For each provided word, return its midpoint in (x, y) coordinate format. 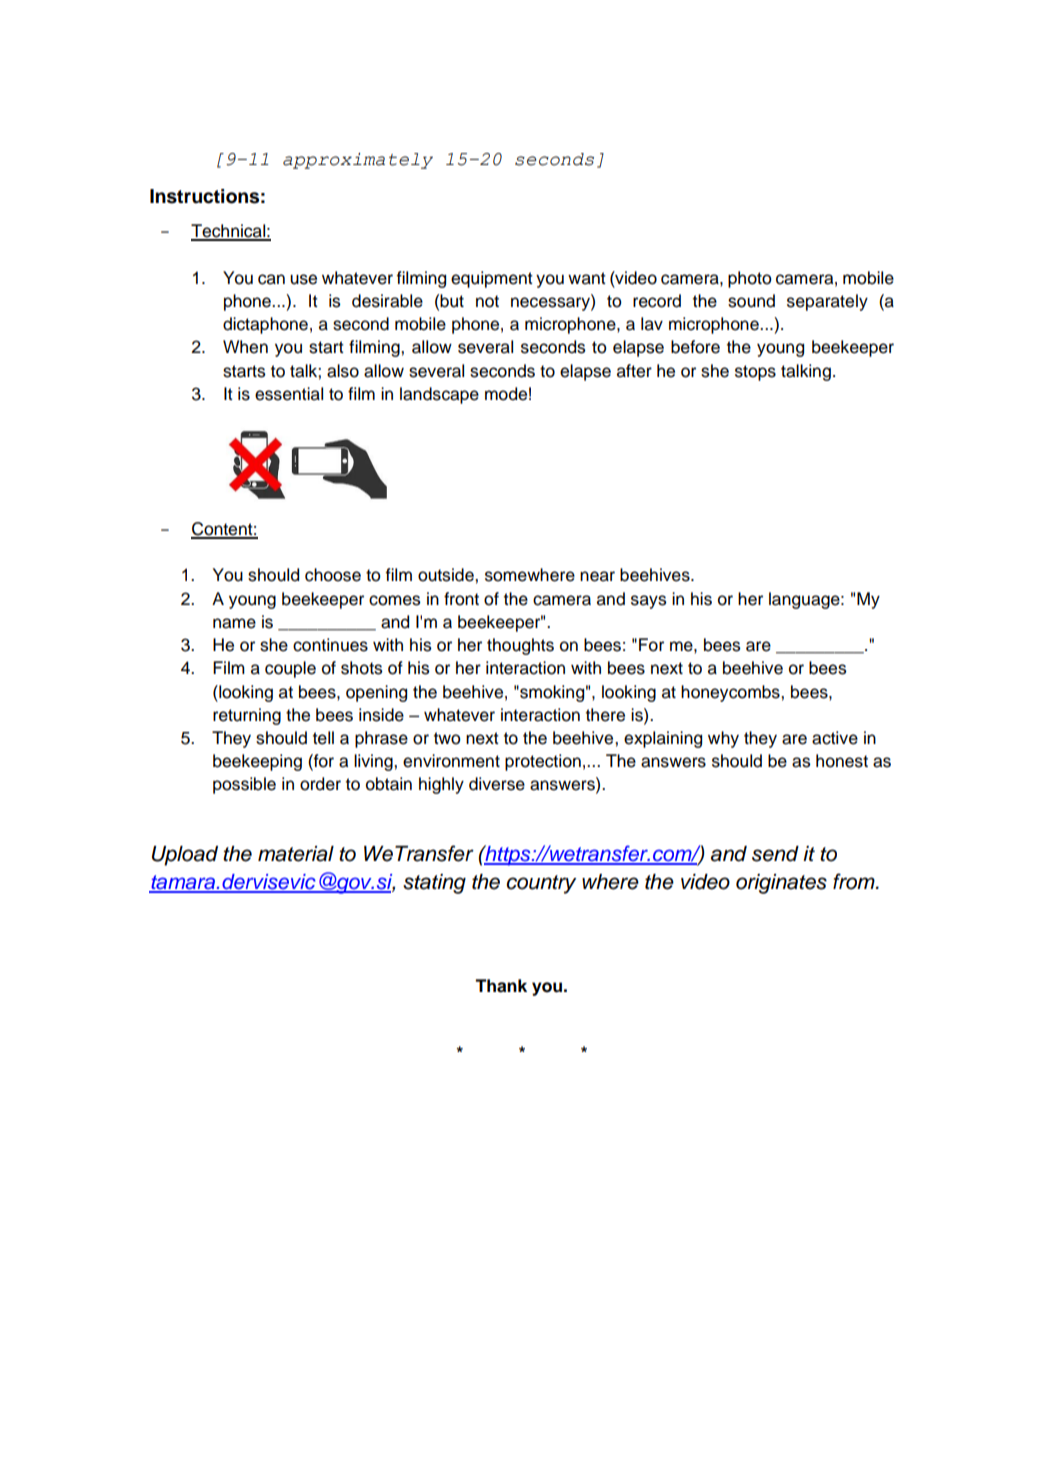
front (461, 599)
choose (333, 575)
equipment (492, 279)
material (296, 854)
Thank (501, 986)
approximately (358, 161)
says (649, 602)
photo (750, 279)
